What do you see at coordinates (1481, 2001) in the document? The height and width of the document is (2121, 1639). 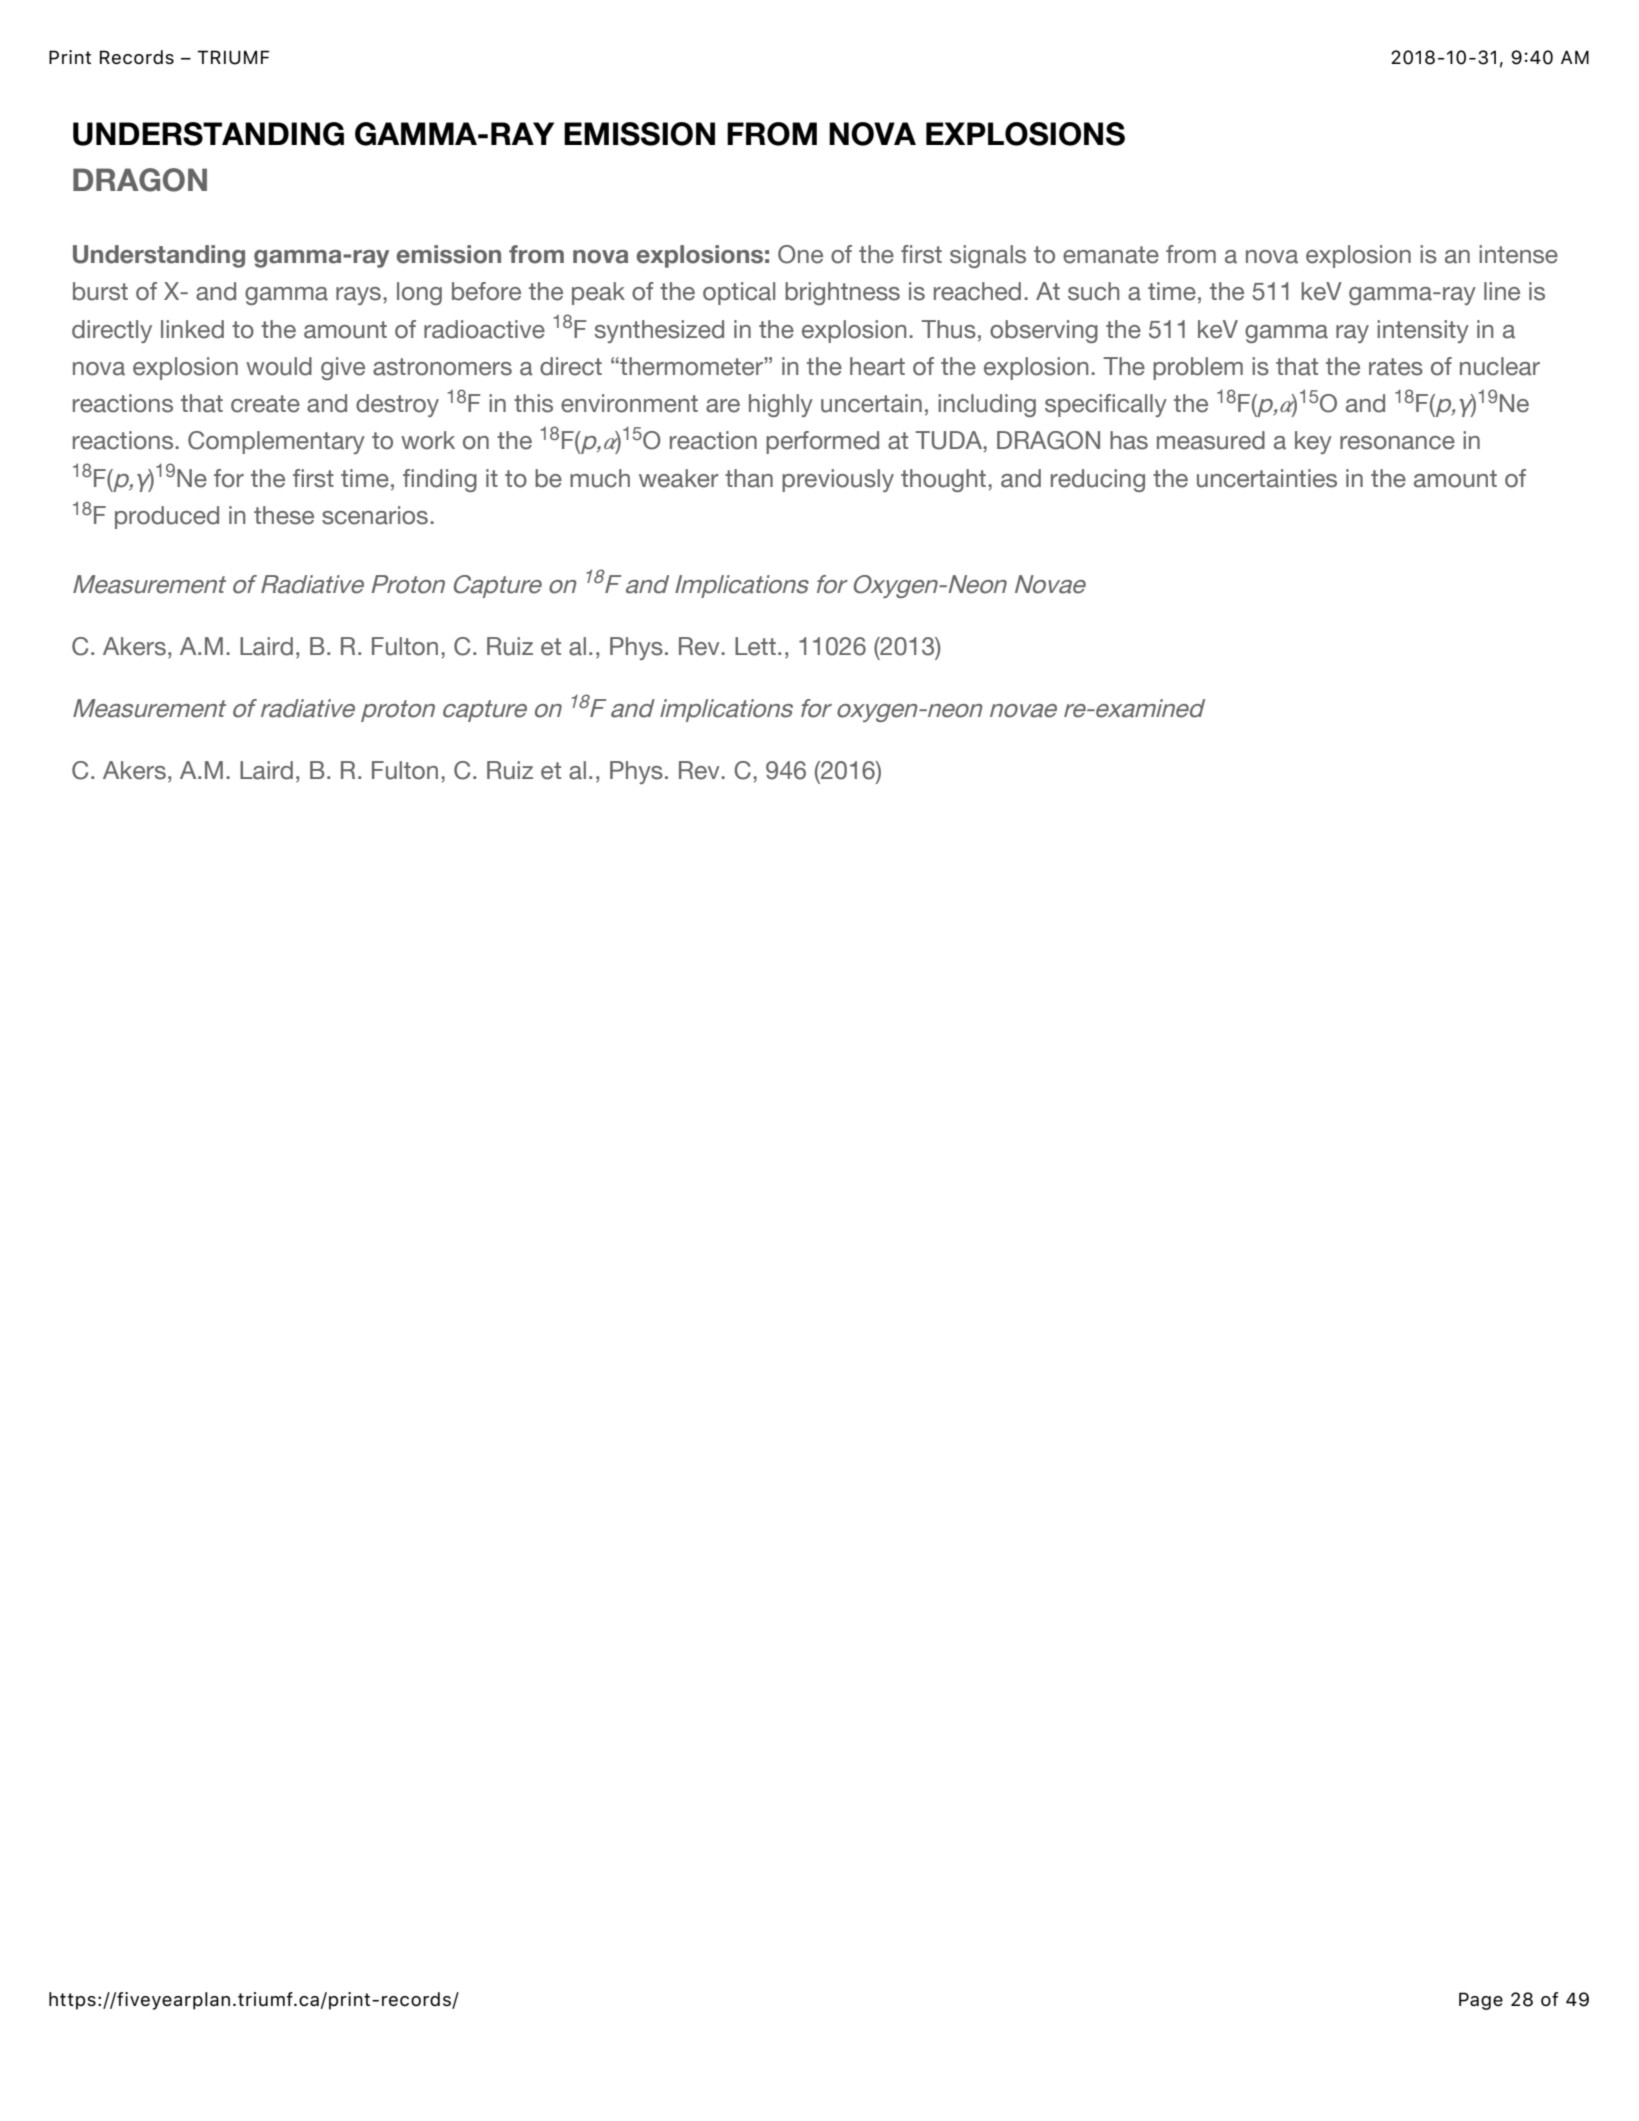 I see `Page` at bounding box center [1481, 2001].
